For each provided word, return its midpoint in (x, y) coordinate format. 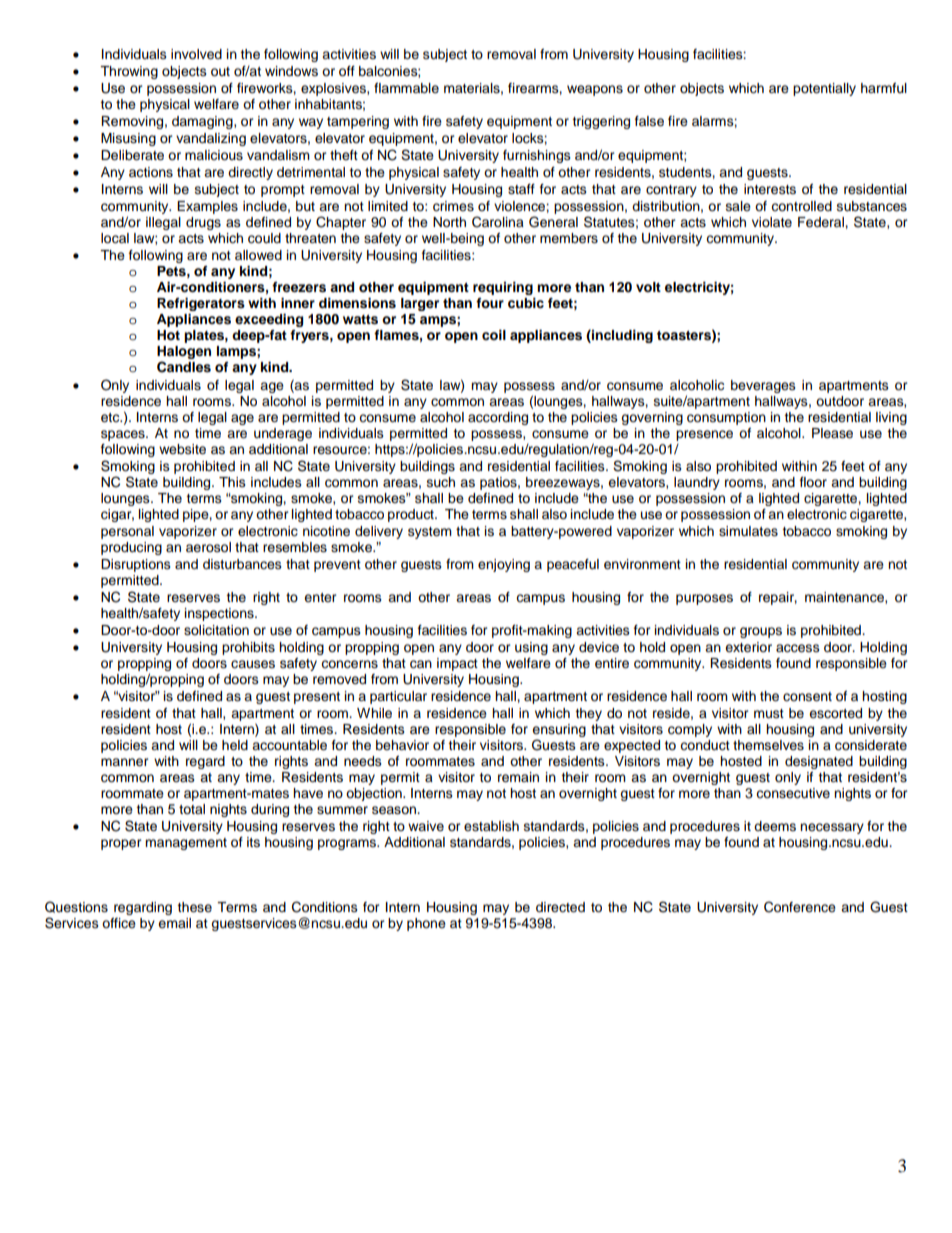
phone (426, 924)
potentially (824, 89)
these (194, 907)
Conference (800, 907)
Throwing (129, 72)
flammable (406, 88)
